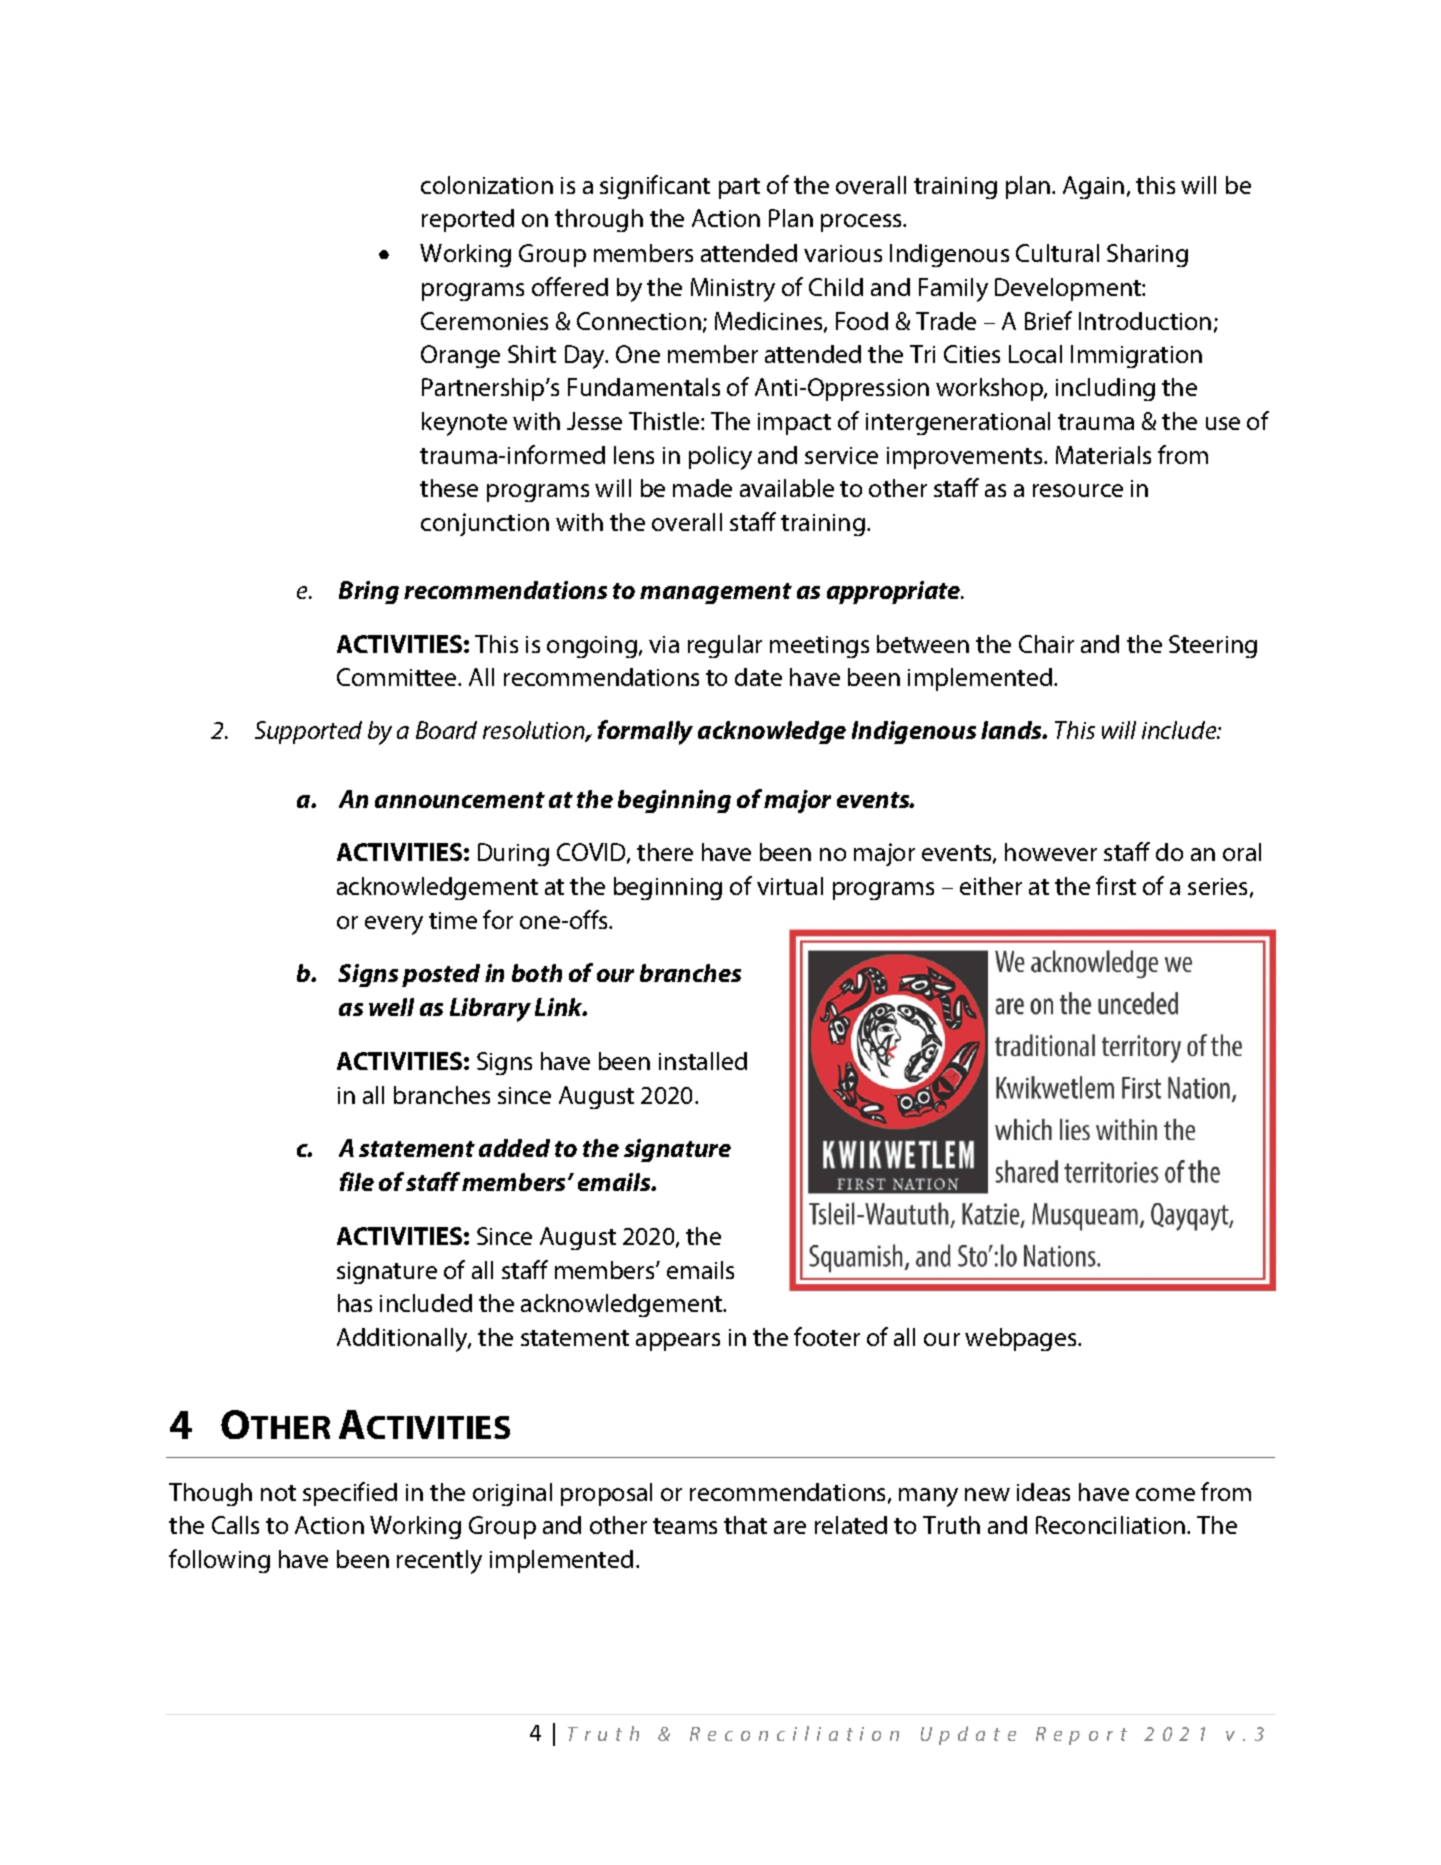 The height and width of the screenshot is (1865, 1441). What do you see at coordinates (308, 732) in the screenshot?
I see `Supported` at bounding box center [308, 732].
